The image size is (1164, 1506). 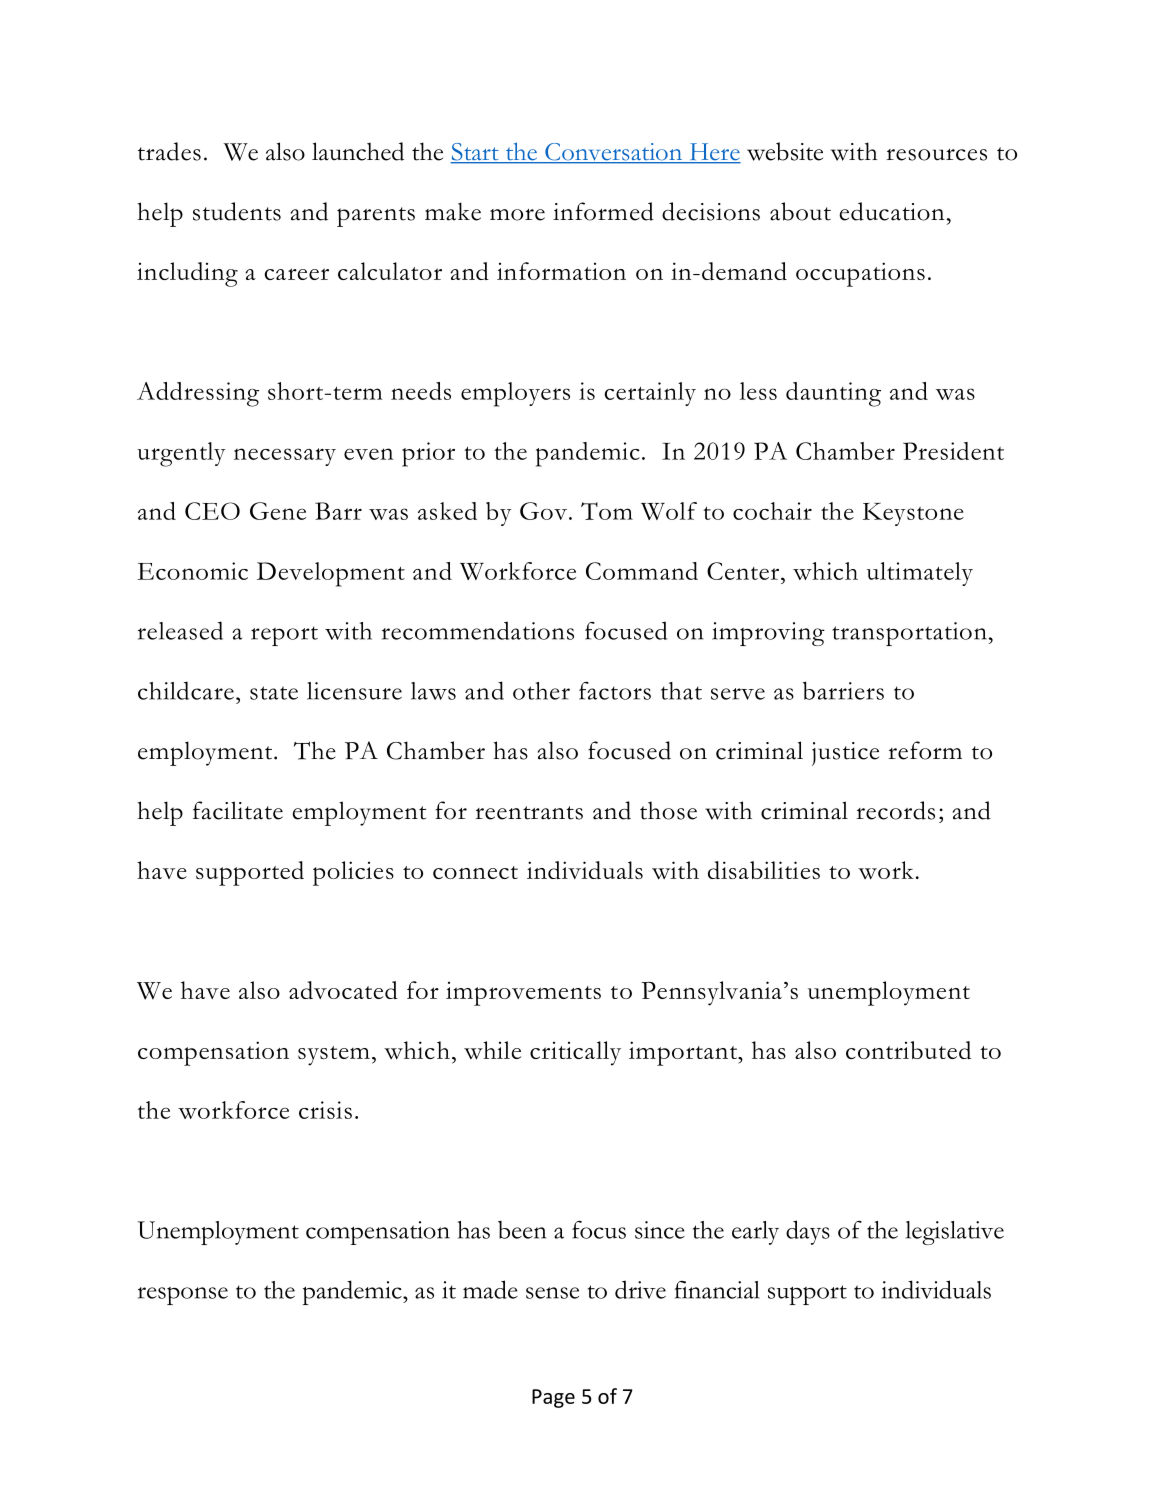 What do you see at coordinates (237, 211) in the image?
I see `students` at bounding box center [237, 211].
